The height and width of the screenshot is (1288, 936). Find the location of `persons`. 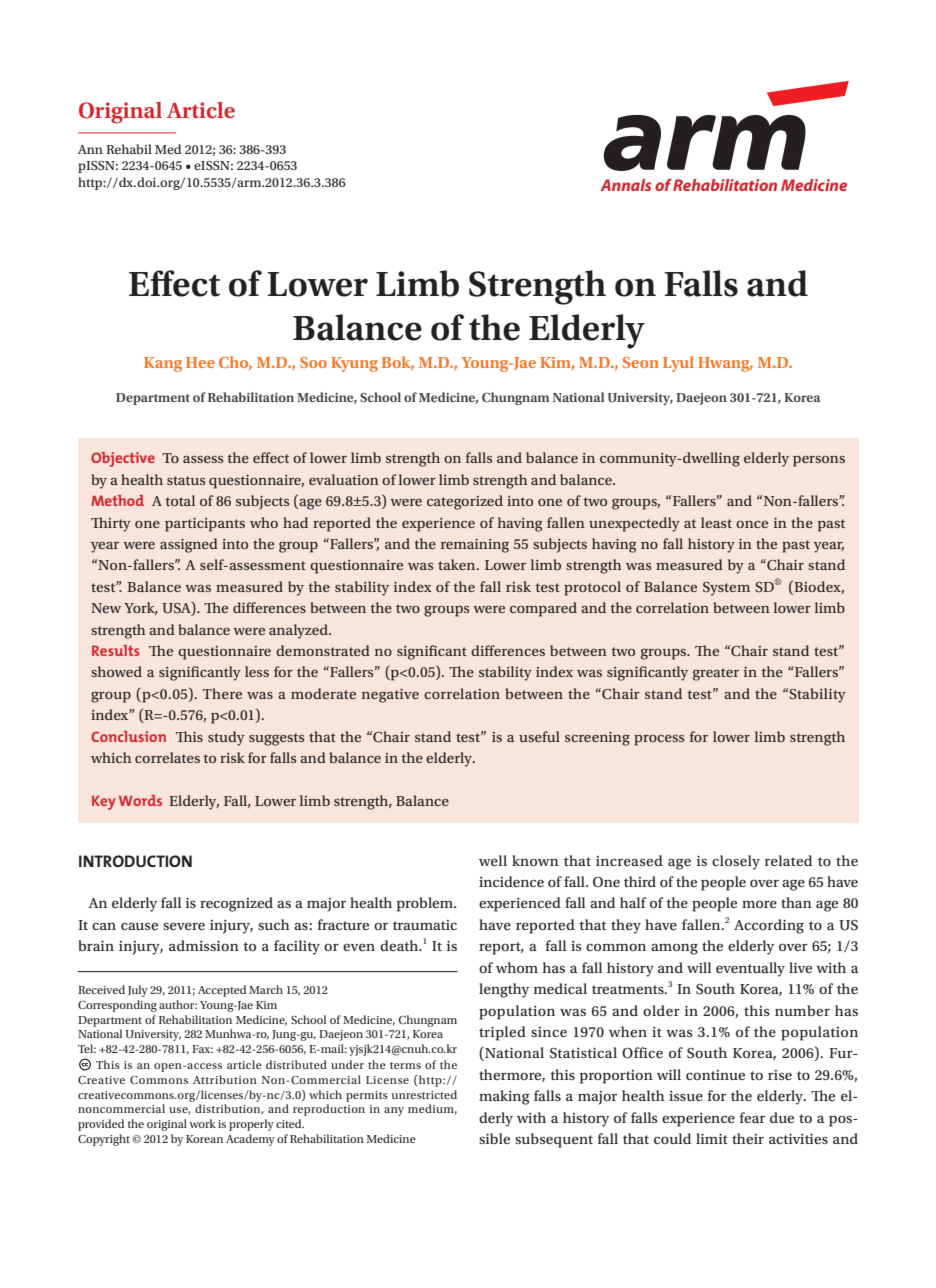

persons is located at coordinates (819, 461).
